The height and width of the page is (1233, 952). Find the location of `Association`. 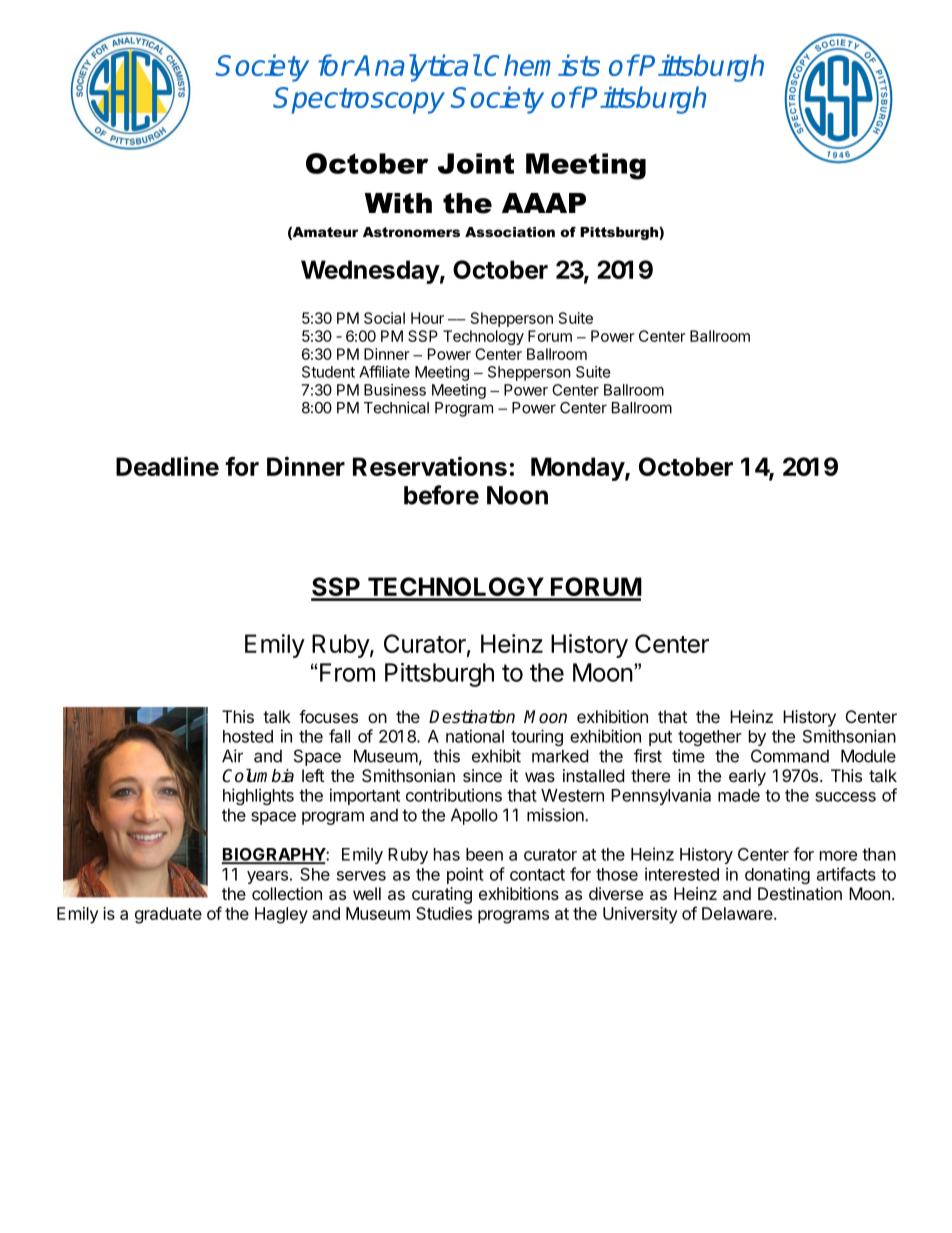

Association is located at coordinates (510, 232).
